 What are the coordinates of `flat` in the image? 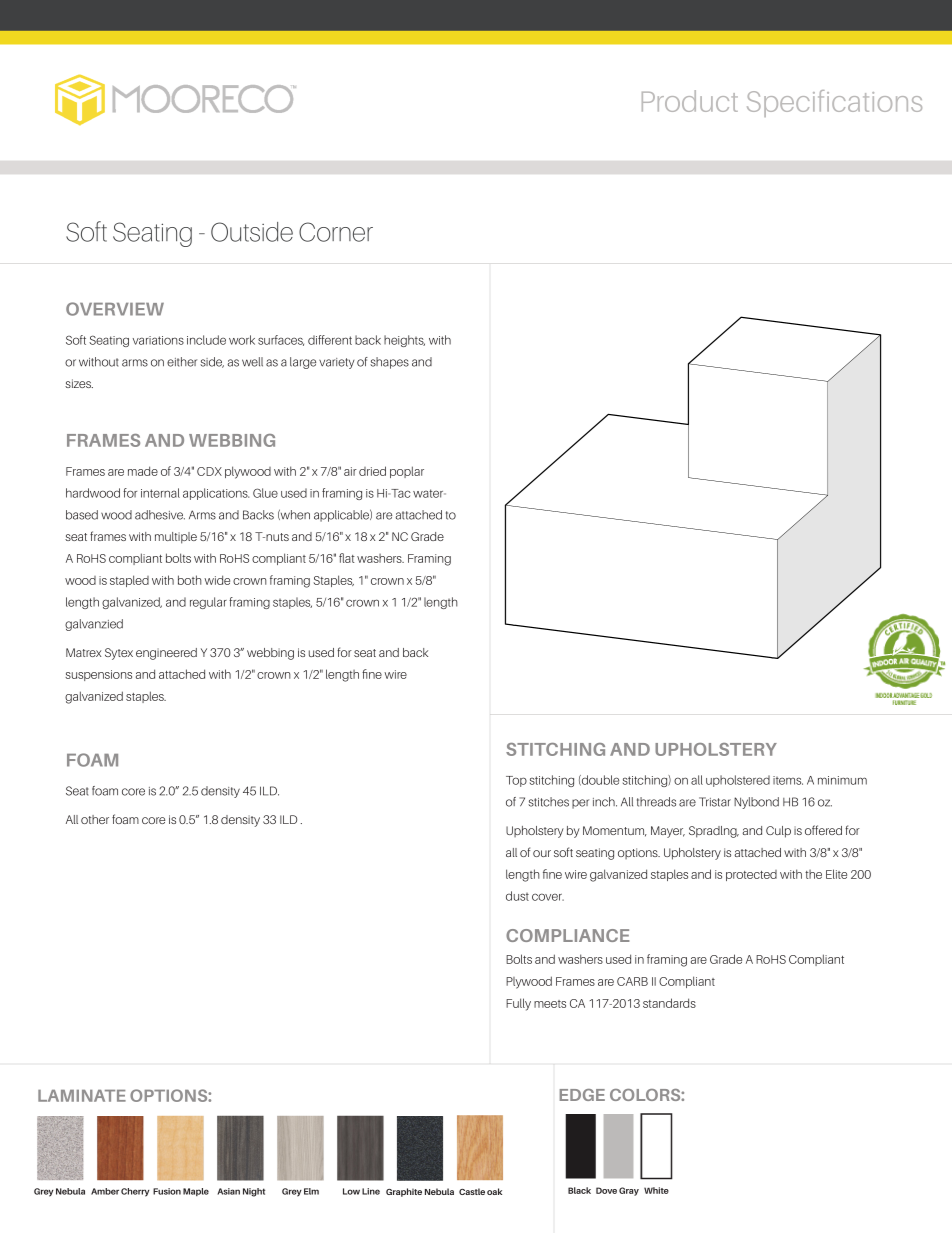 It's located at (347, 558).
